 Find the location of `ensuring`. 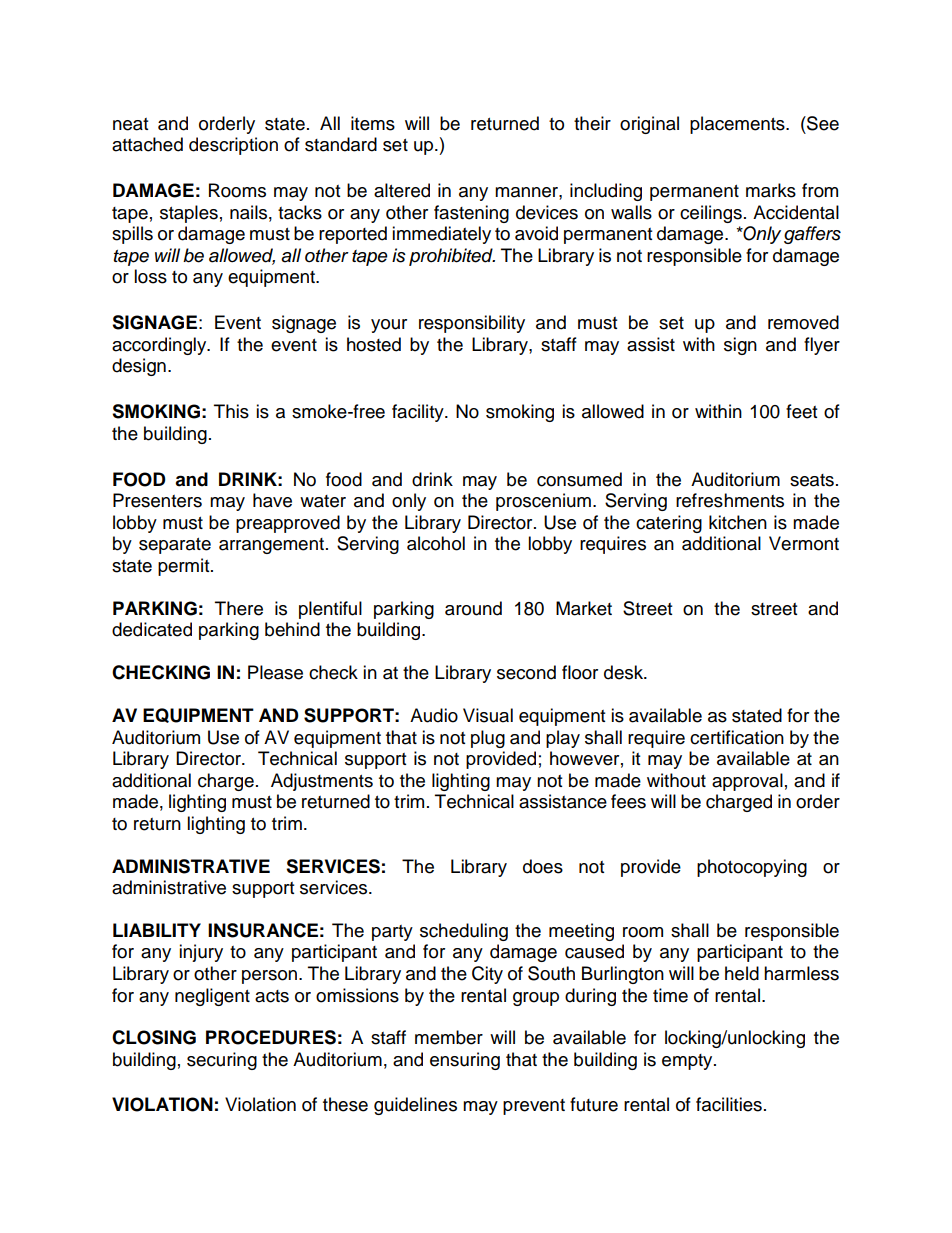

ensuring is located at coordinates (465, 1061).
